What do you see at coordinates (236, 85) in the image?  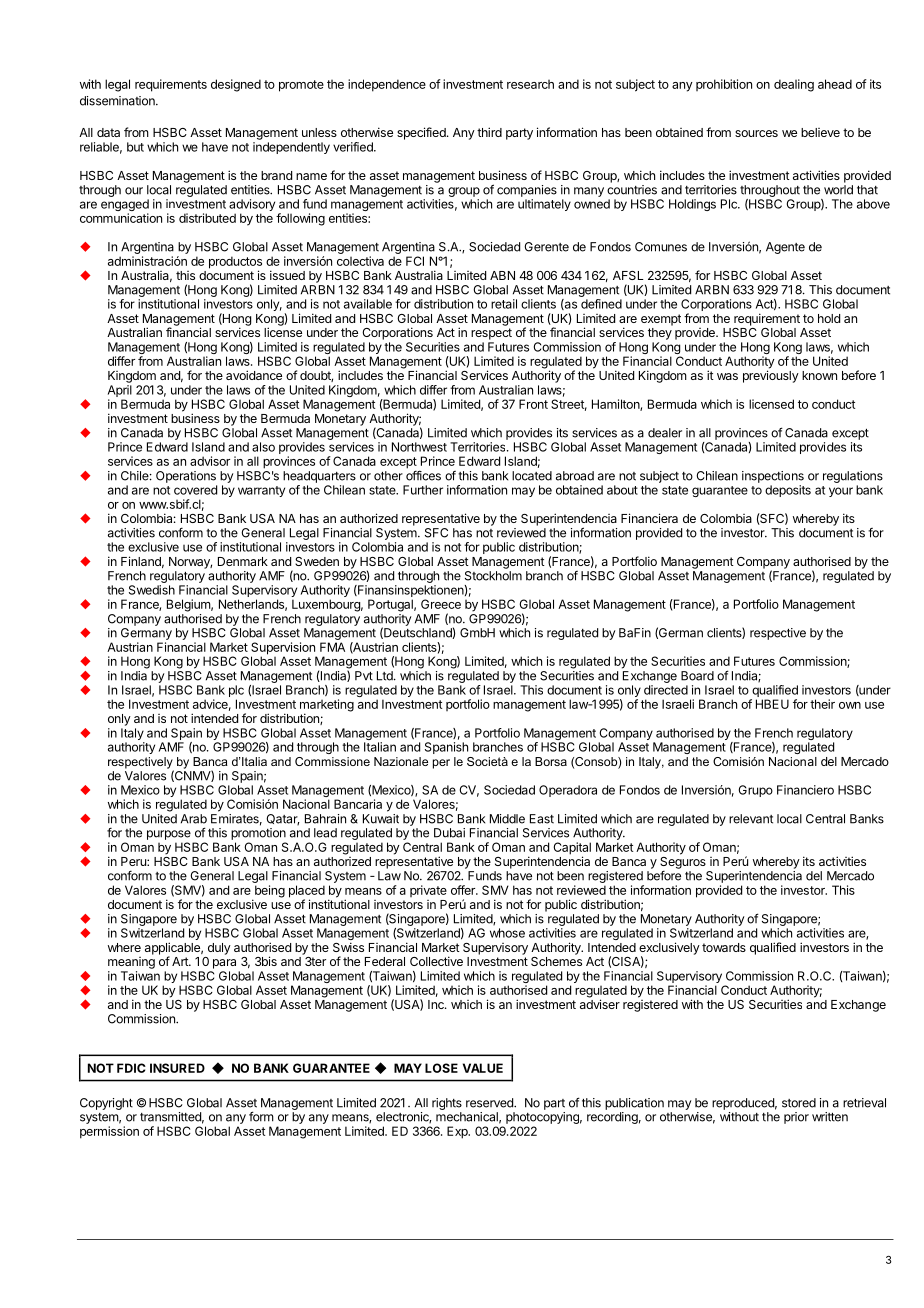 I see `designed` at bounding box center [236, 85].
